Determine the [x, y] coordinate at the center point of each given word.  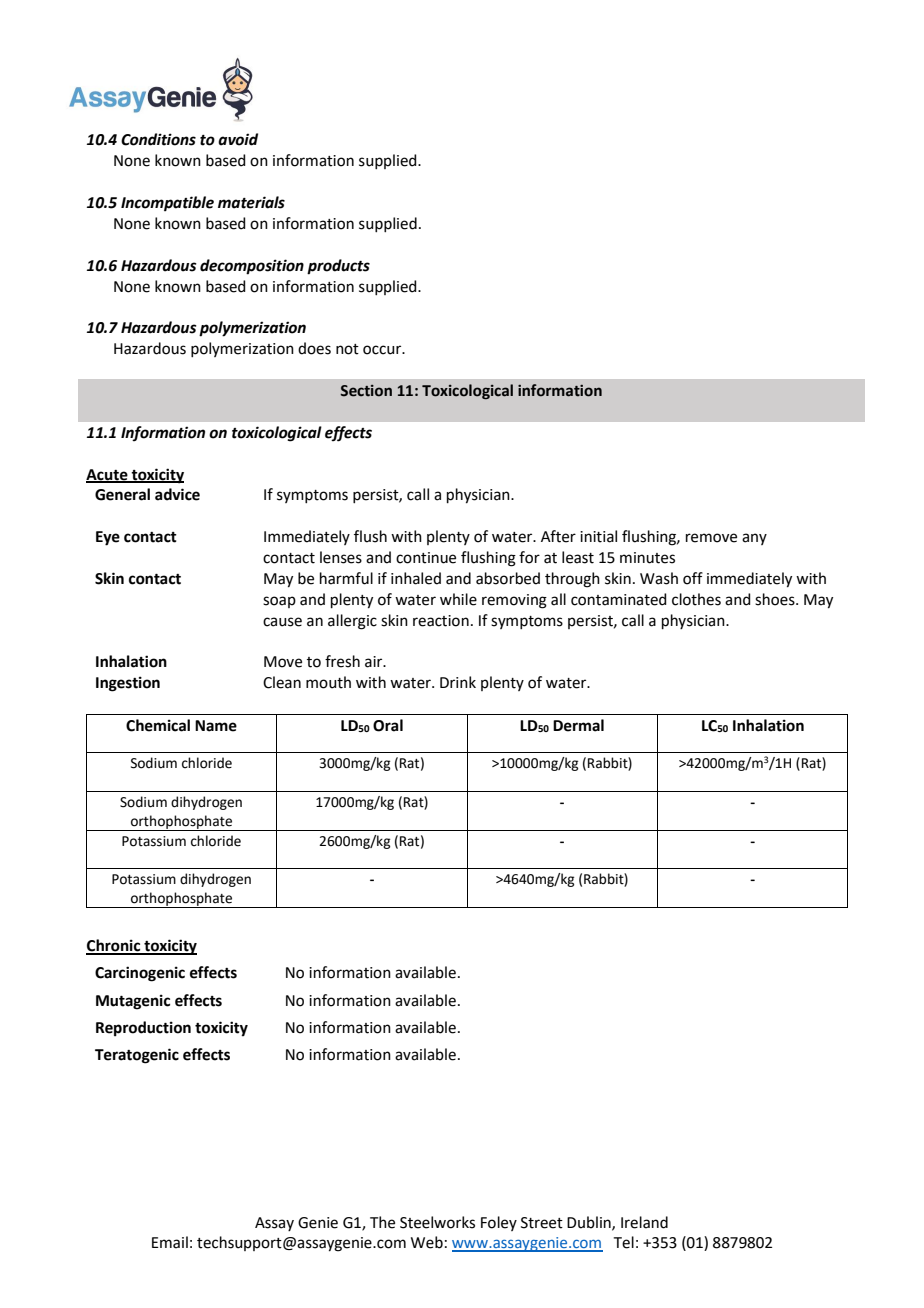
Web [427, 1242]
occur [383, 350]
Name [216, 726]
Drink [458, 682]
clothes [696, 599]
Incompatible [167, 204]
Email [170, 1242]
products [338, 267]
